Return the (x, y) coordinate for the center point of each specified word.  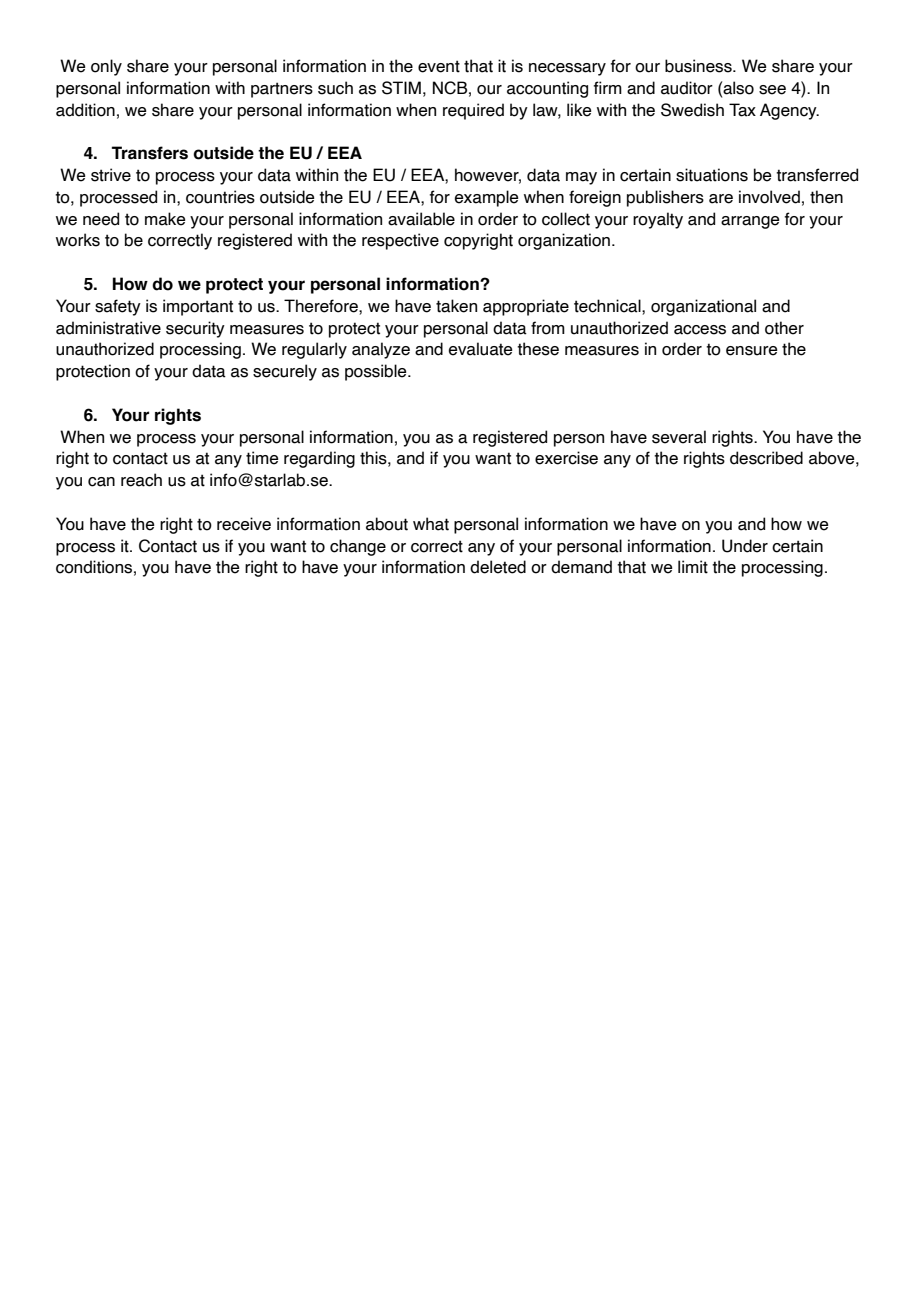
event (439, 66)
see (772, 90)
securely (285, 372)
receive (244, 524)
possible (377, 372)
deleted (498, 567)
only (106, 67)
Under (745, 546)
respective (400, 241)
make (165, 219)
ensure (752, 351)
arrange (750, 222)
